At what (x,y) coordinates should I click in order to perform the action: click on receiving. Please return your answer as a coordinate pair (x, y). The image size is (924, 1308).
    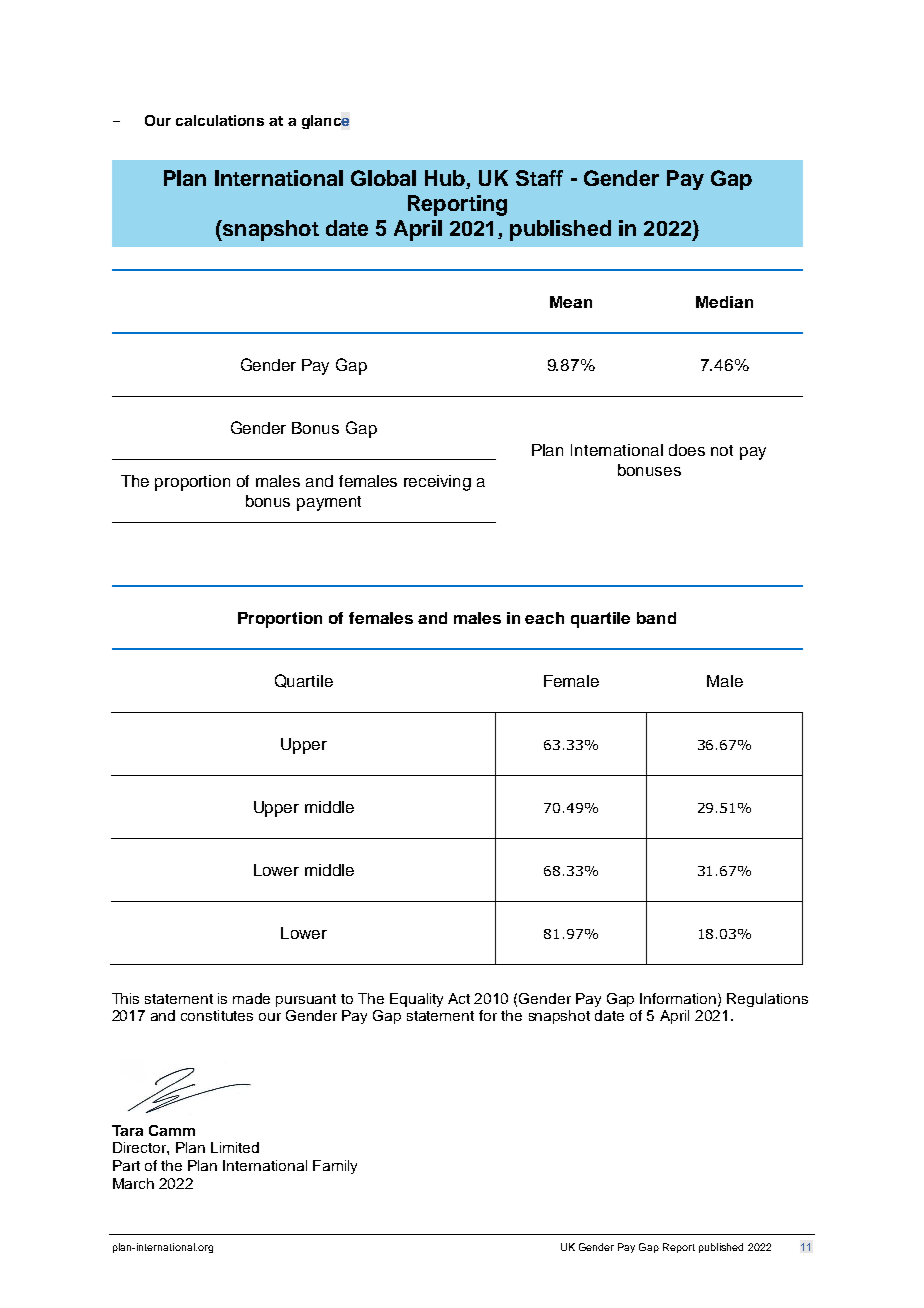
    Looking at the image, I should click on (437, 483).
